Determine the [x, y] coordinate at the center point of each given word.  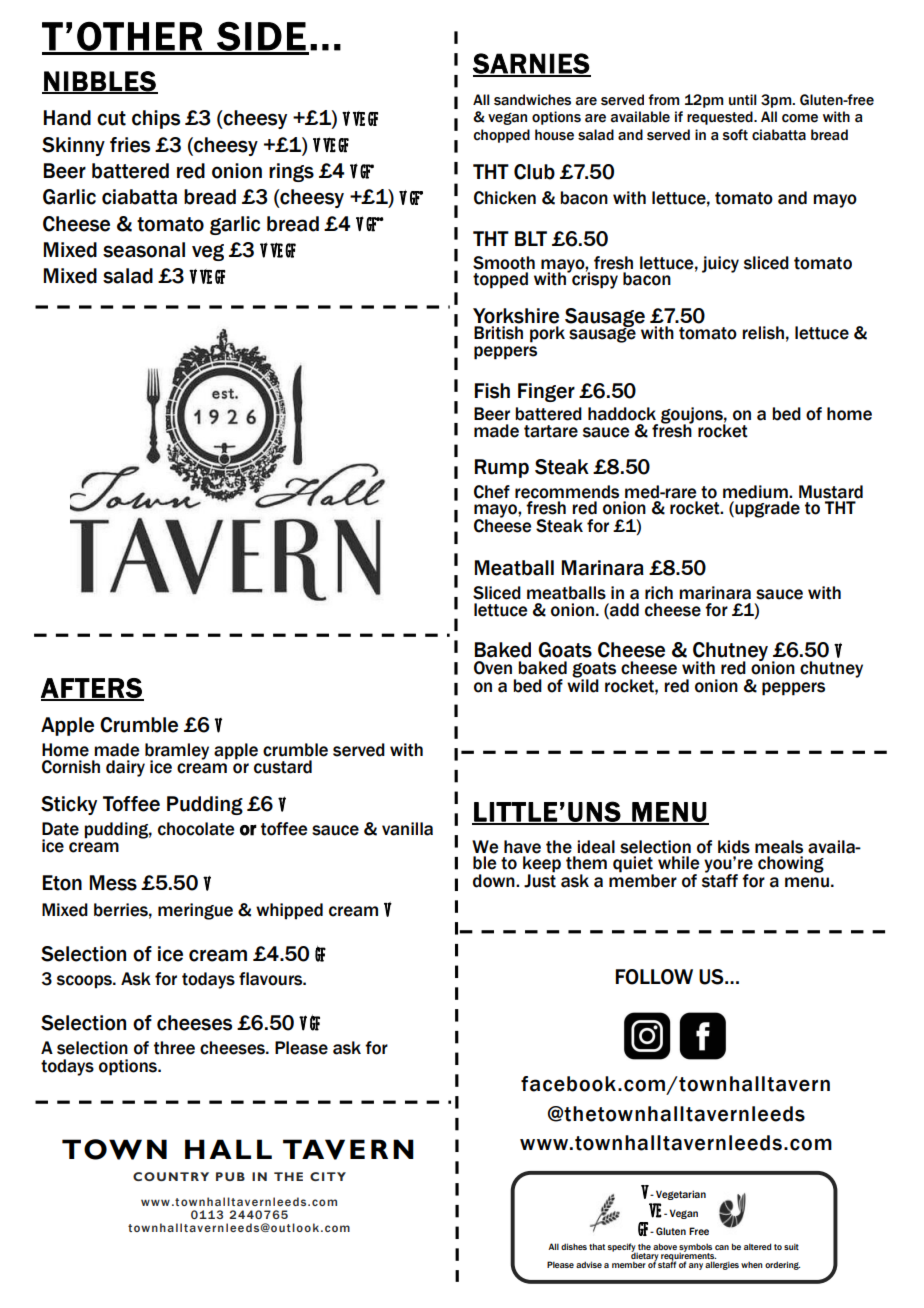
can [722, 1247]
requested [721, 118]
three [174, 1048]
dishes [574, 1246]
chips [156, 119]
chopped [501, 136]
